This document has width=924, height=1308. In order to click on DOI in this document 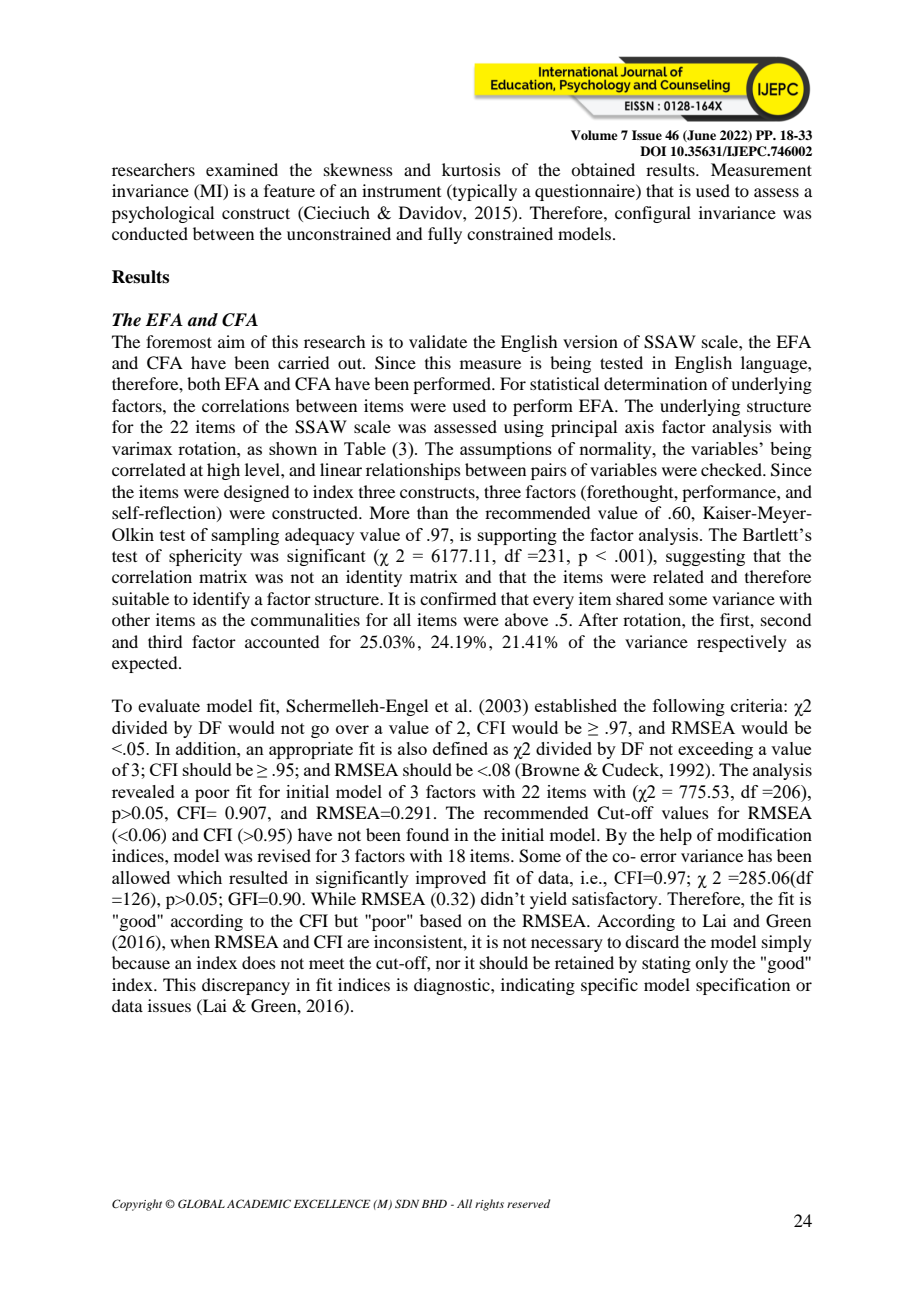, I will do `click(653, 151)`.
